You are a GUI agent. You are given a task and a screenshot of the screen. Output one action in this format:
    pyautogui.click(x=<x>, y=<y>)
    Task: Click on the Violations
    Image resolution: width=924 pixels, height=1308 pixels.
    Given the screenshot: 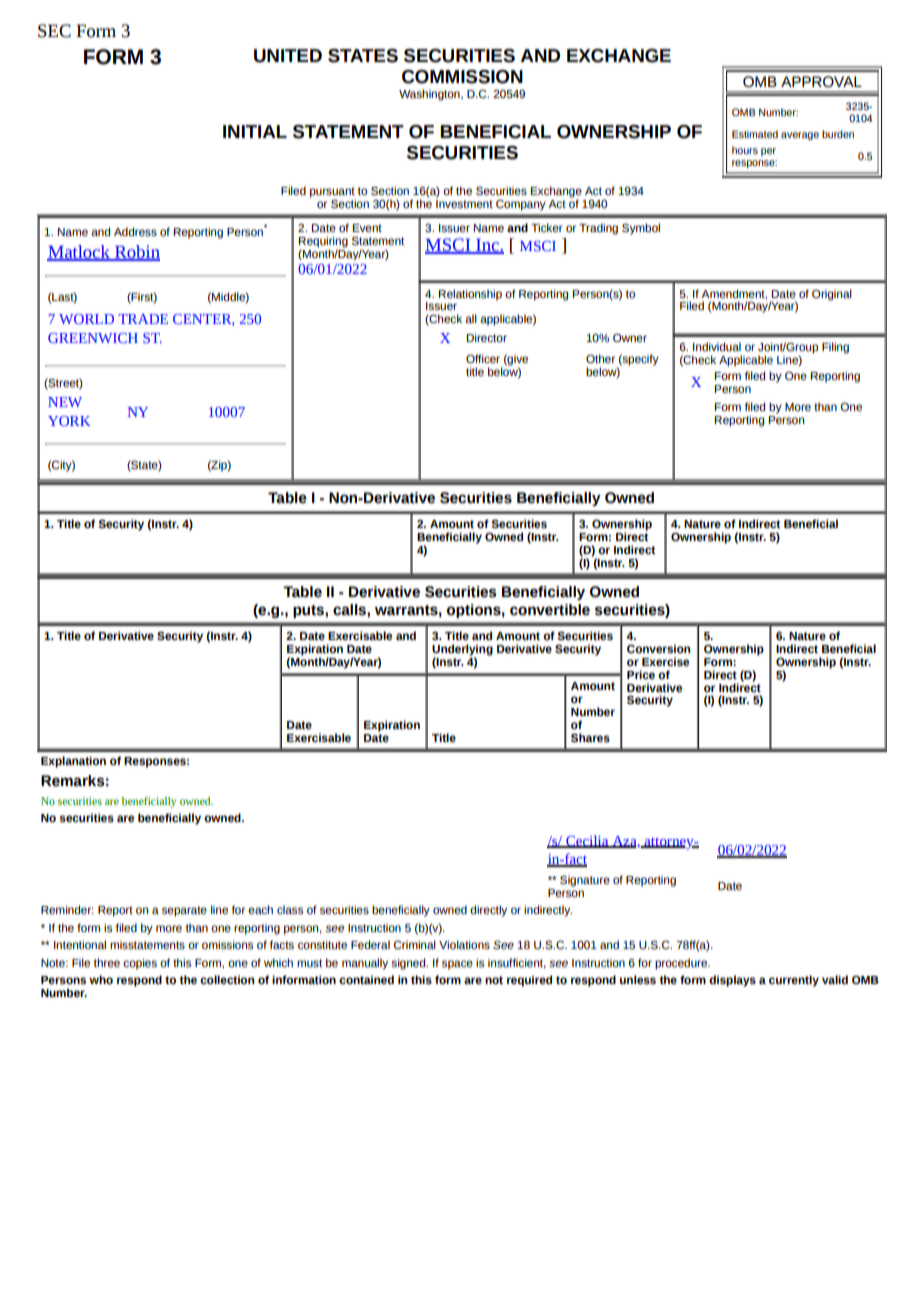 What is the action you would take?
    pyautogui.click(x=464, y=944)
